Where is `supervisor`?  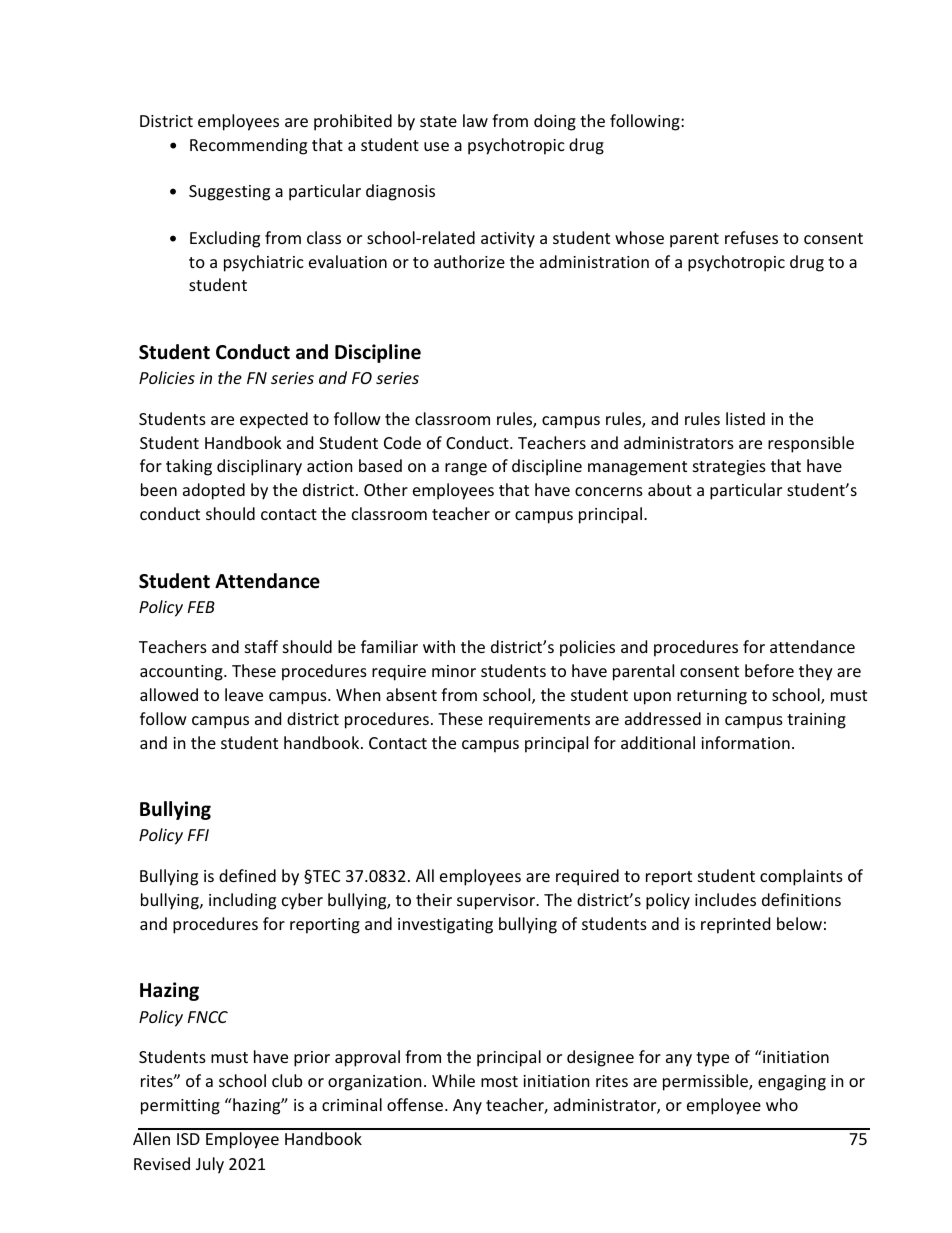
supervisor is located at coordinates (497, 902).
